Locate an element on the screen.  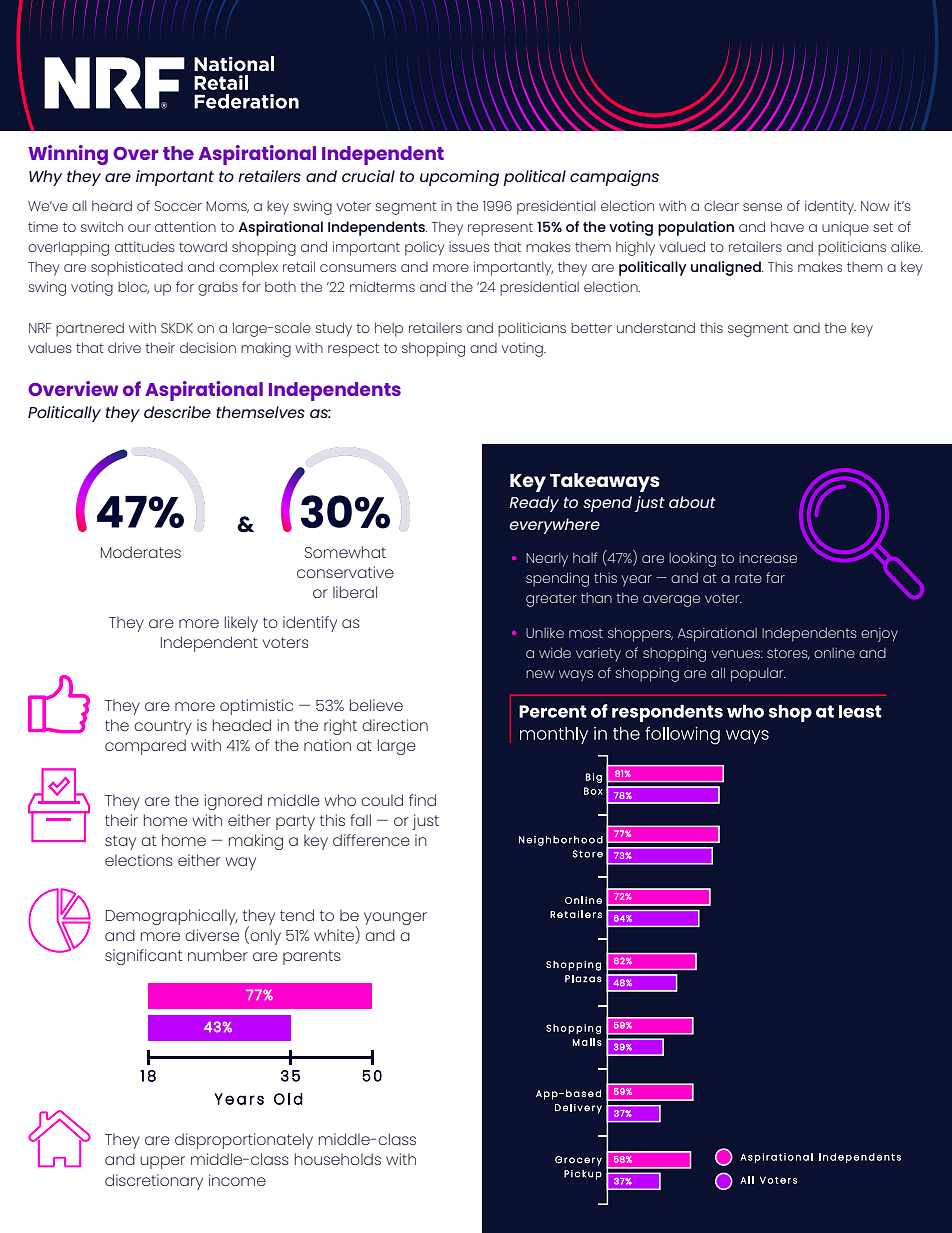
country is located at coordinates (163, 727).
